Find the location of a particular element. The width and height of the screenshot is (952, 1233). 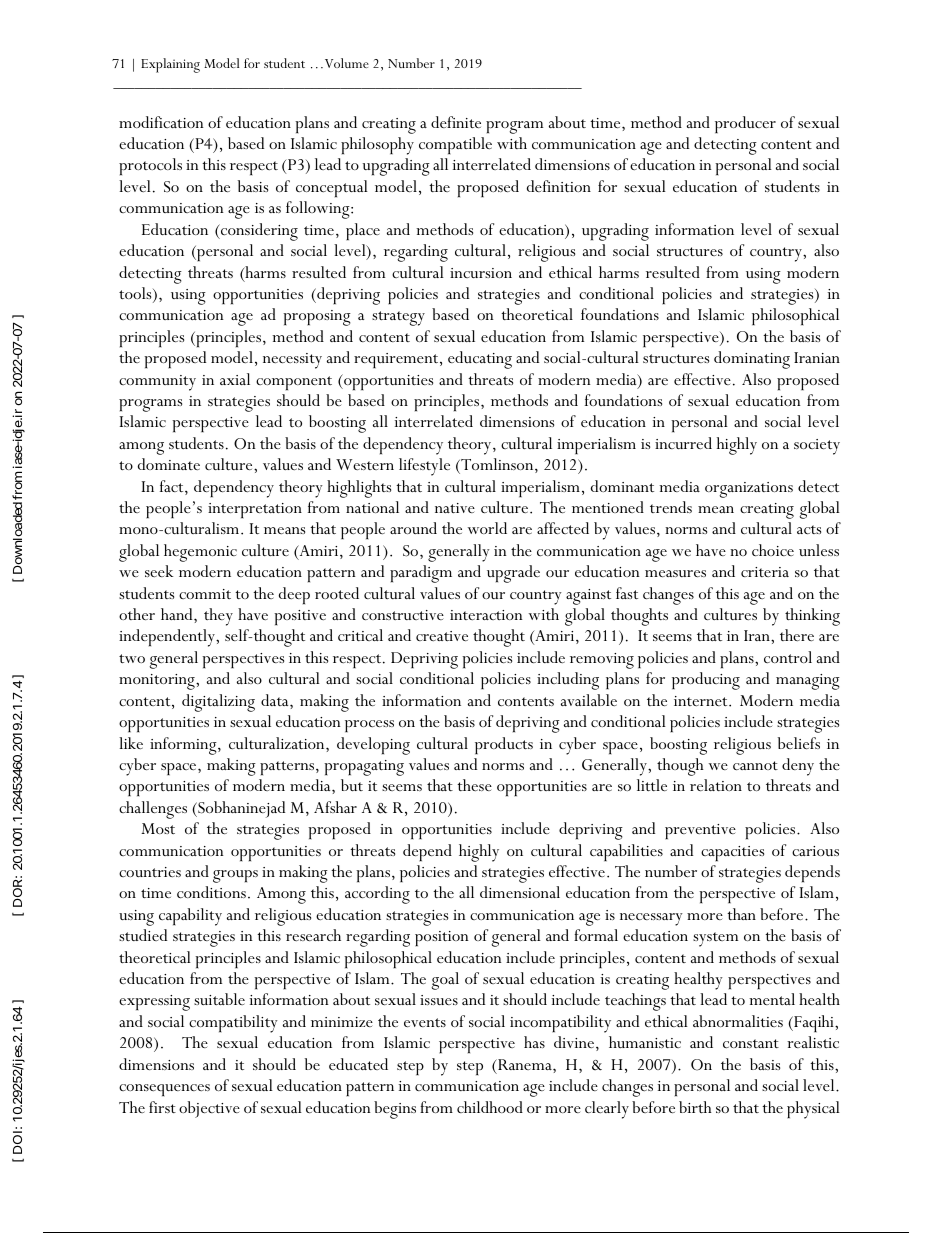

cannot is located at coordinates (755, 765).
